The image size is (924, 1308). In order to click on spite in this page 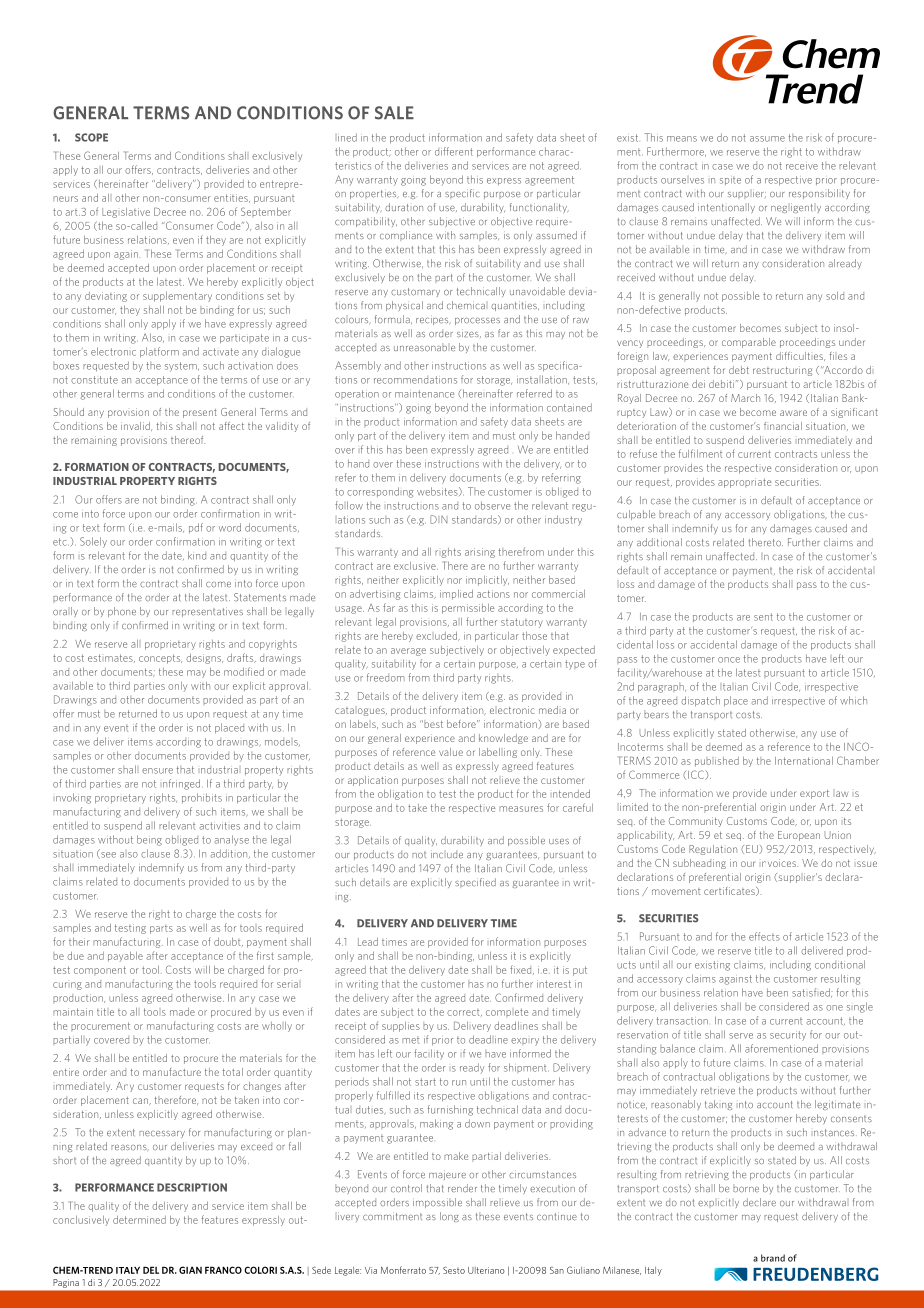, I will do `click(730, 180)`.
